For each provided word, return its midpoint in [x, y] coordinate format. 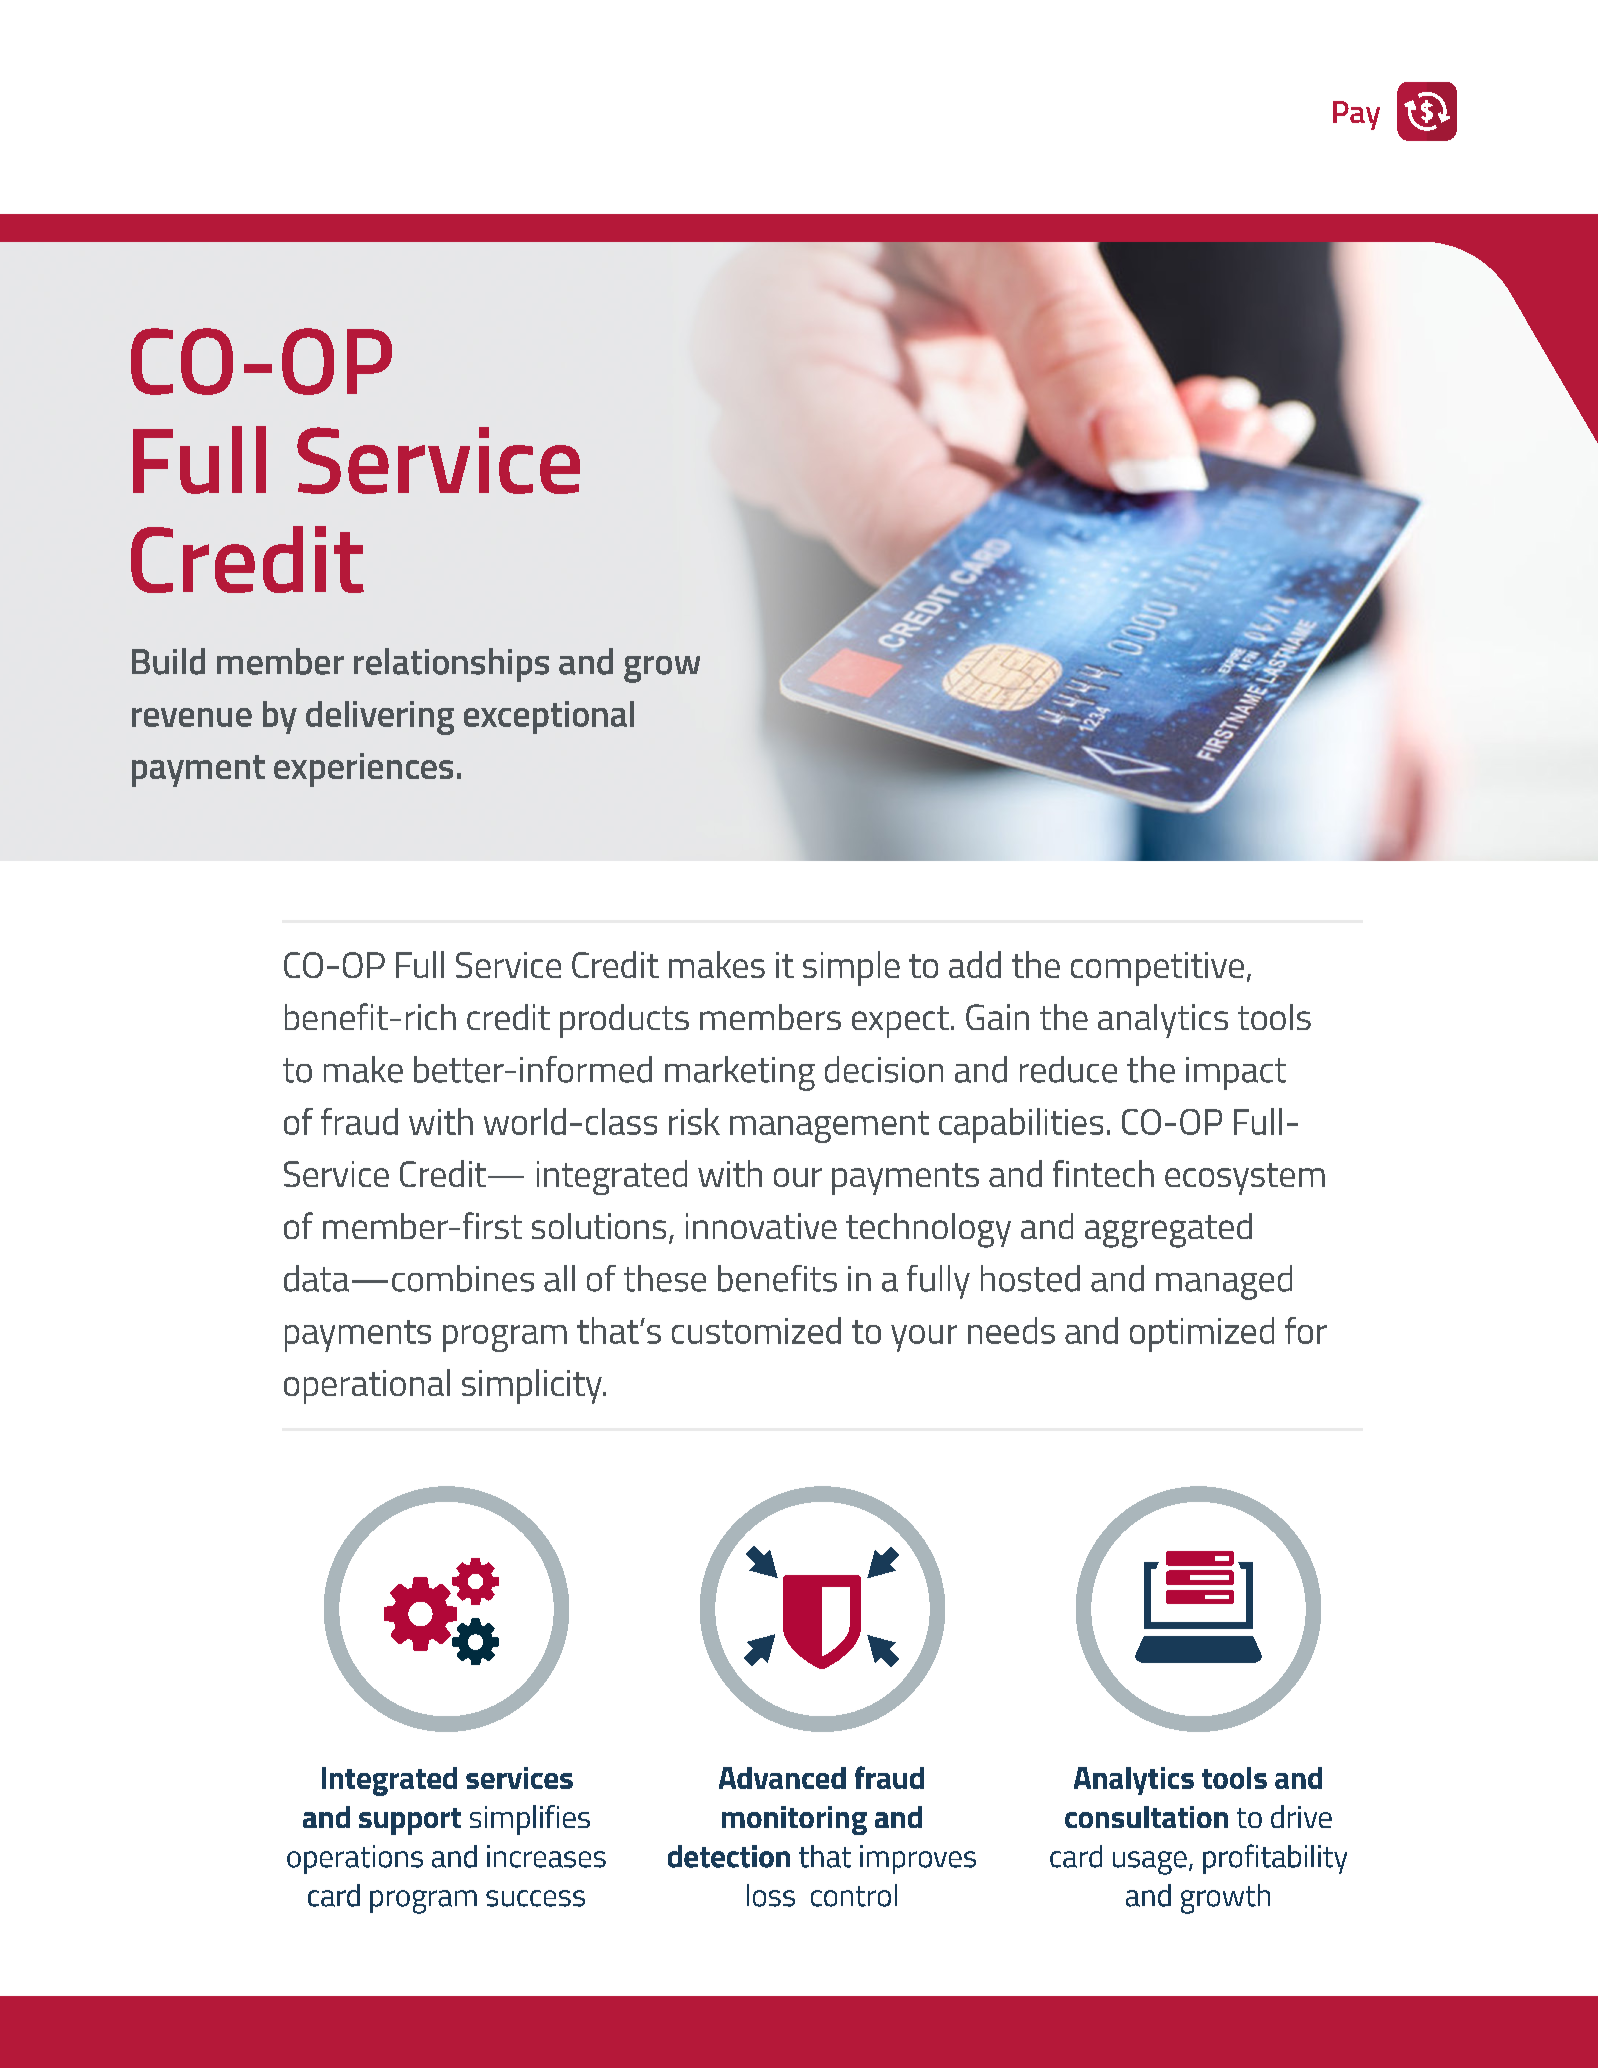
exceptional [549, 717]
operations [355, 1859]
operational [367, 1386]
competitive [1157, 969]
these [665, 1278]
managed [1224, 1282]
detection [729, 1856]
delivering [380, 718]
